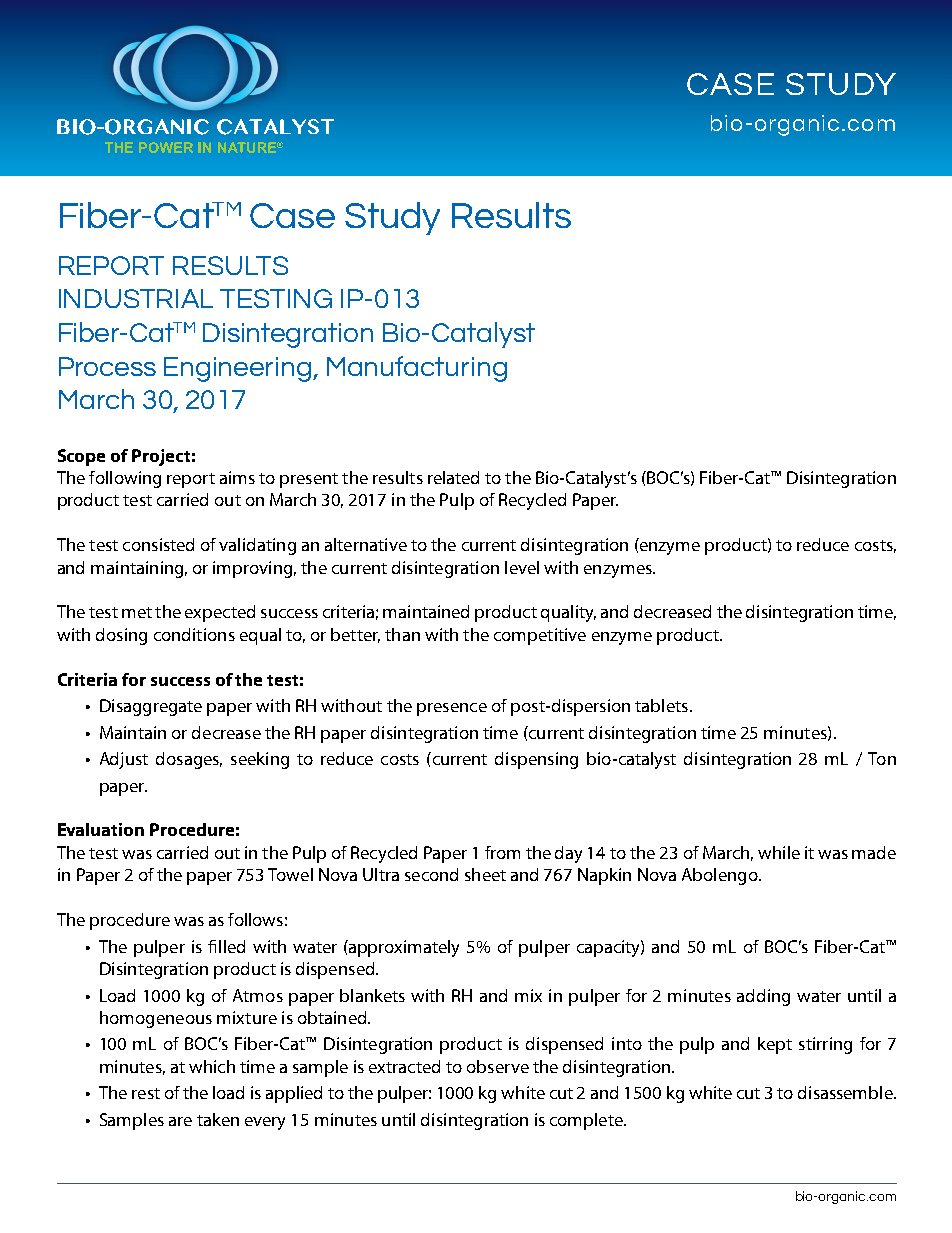 The width and height of the document is (952, 1233). Describe the element at coordinates (309, 480) in the document. I see `present` at that location.
